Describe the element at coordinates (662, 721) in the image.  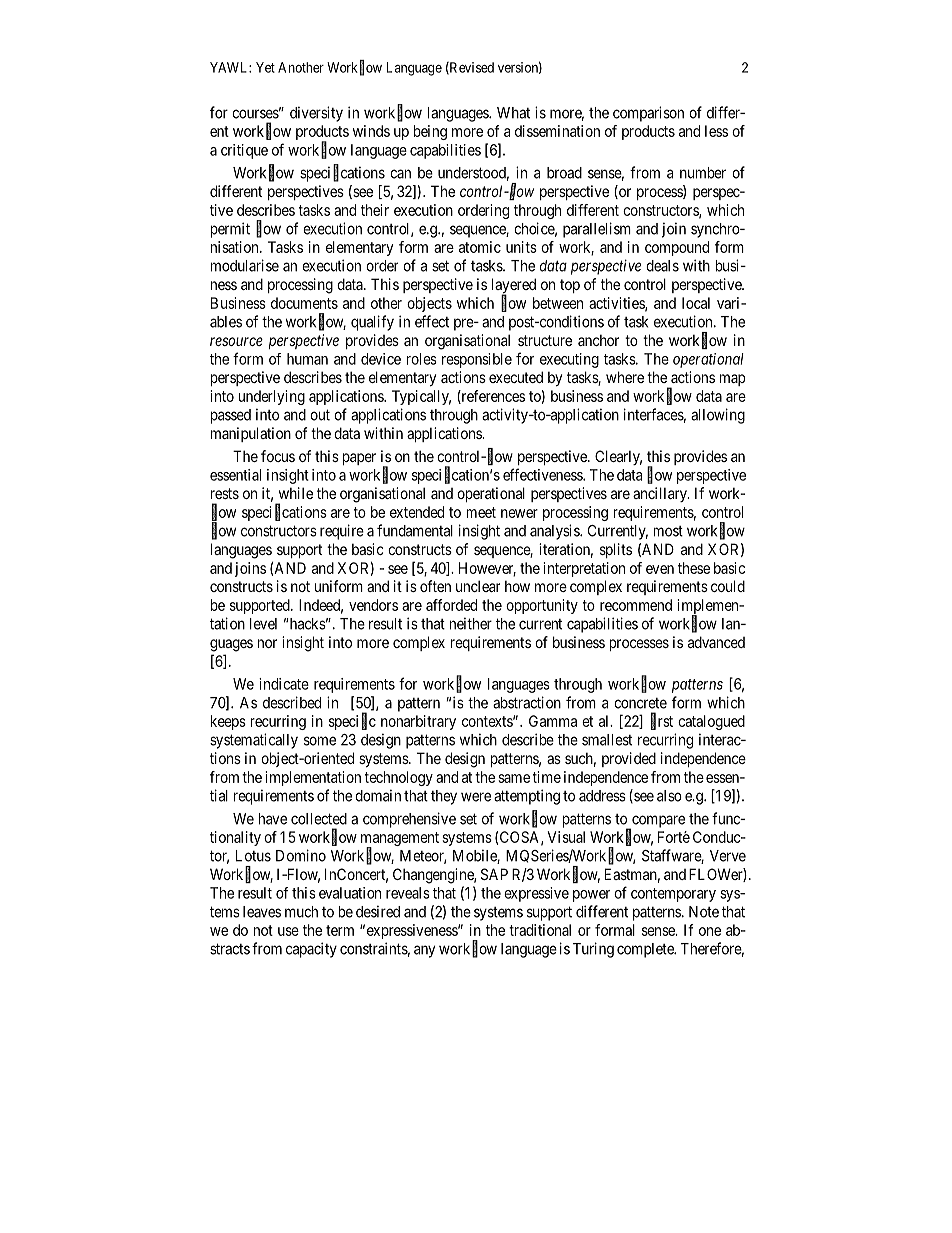
I see `first` at that location.
